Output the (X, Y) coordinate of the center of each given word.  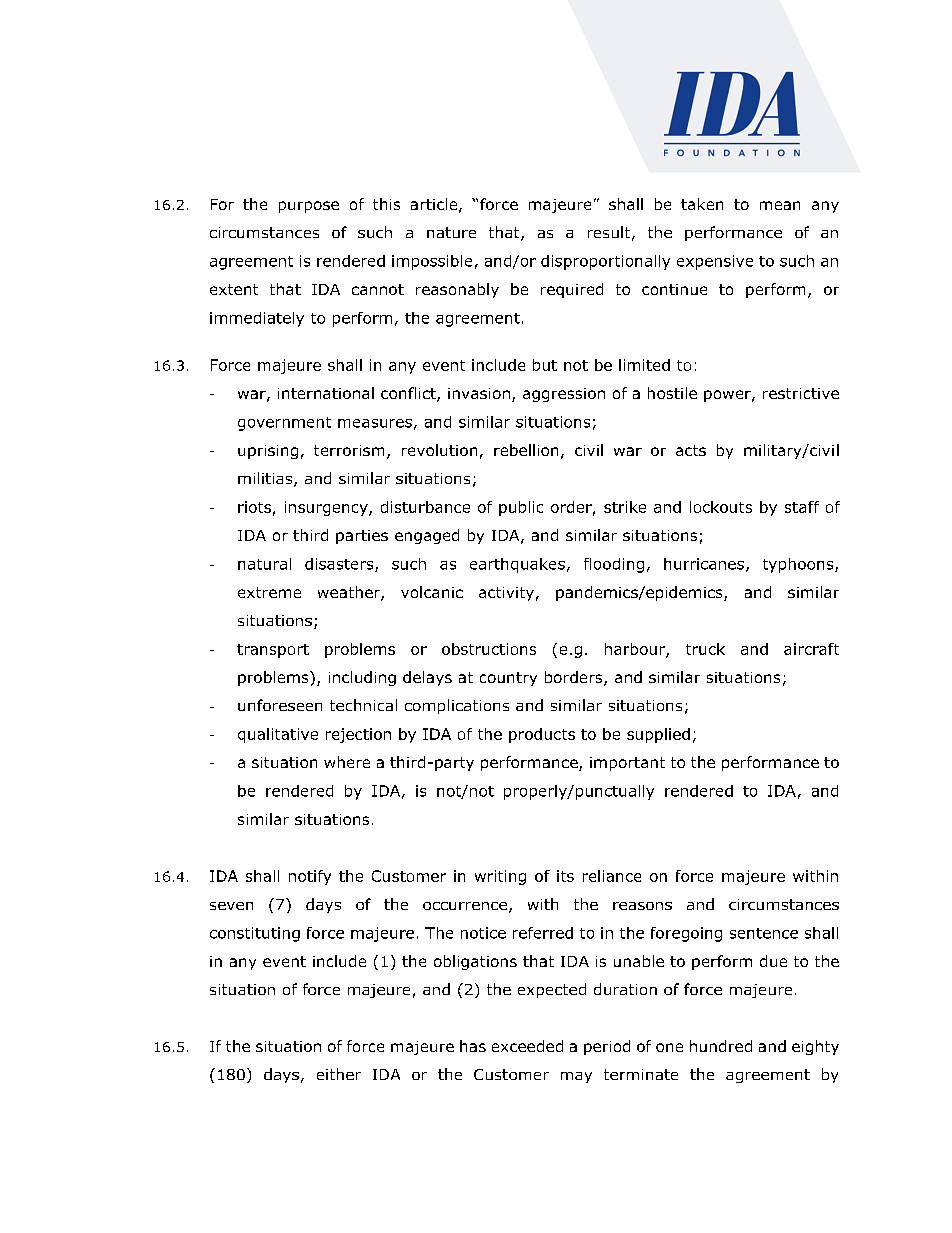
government (284, 424)
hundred (721, 1046)
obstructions (489, 649)
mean (780, 205)
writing (500, 877)
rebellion (526, 450)
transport (273, 651)
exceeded (527, 1046)
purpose (309, 207)
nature (451, 232)
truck (705, 649)
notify (310, 877)
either (339, 1074)
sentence (764, 933)
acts (691, 450)
